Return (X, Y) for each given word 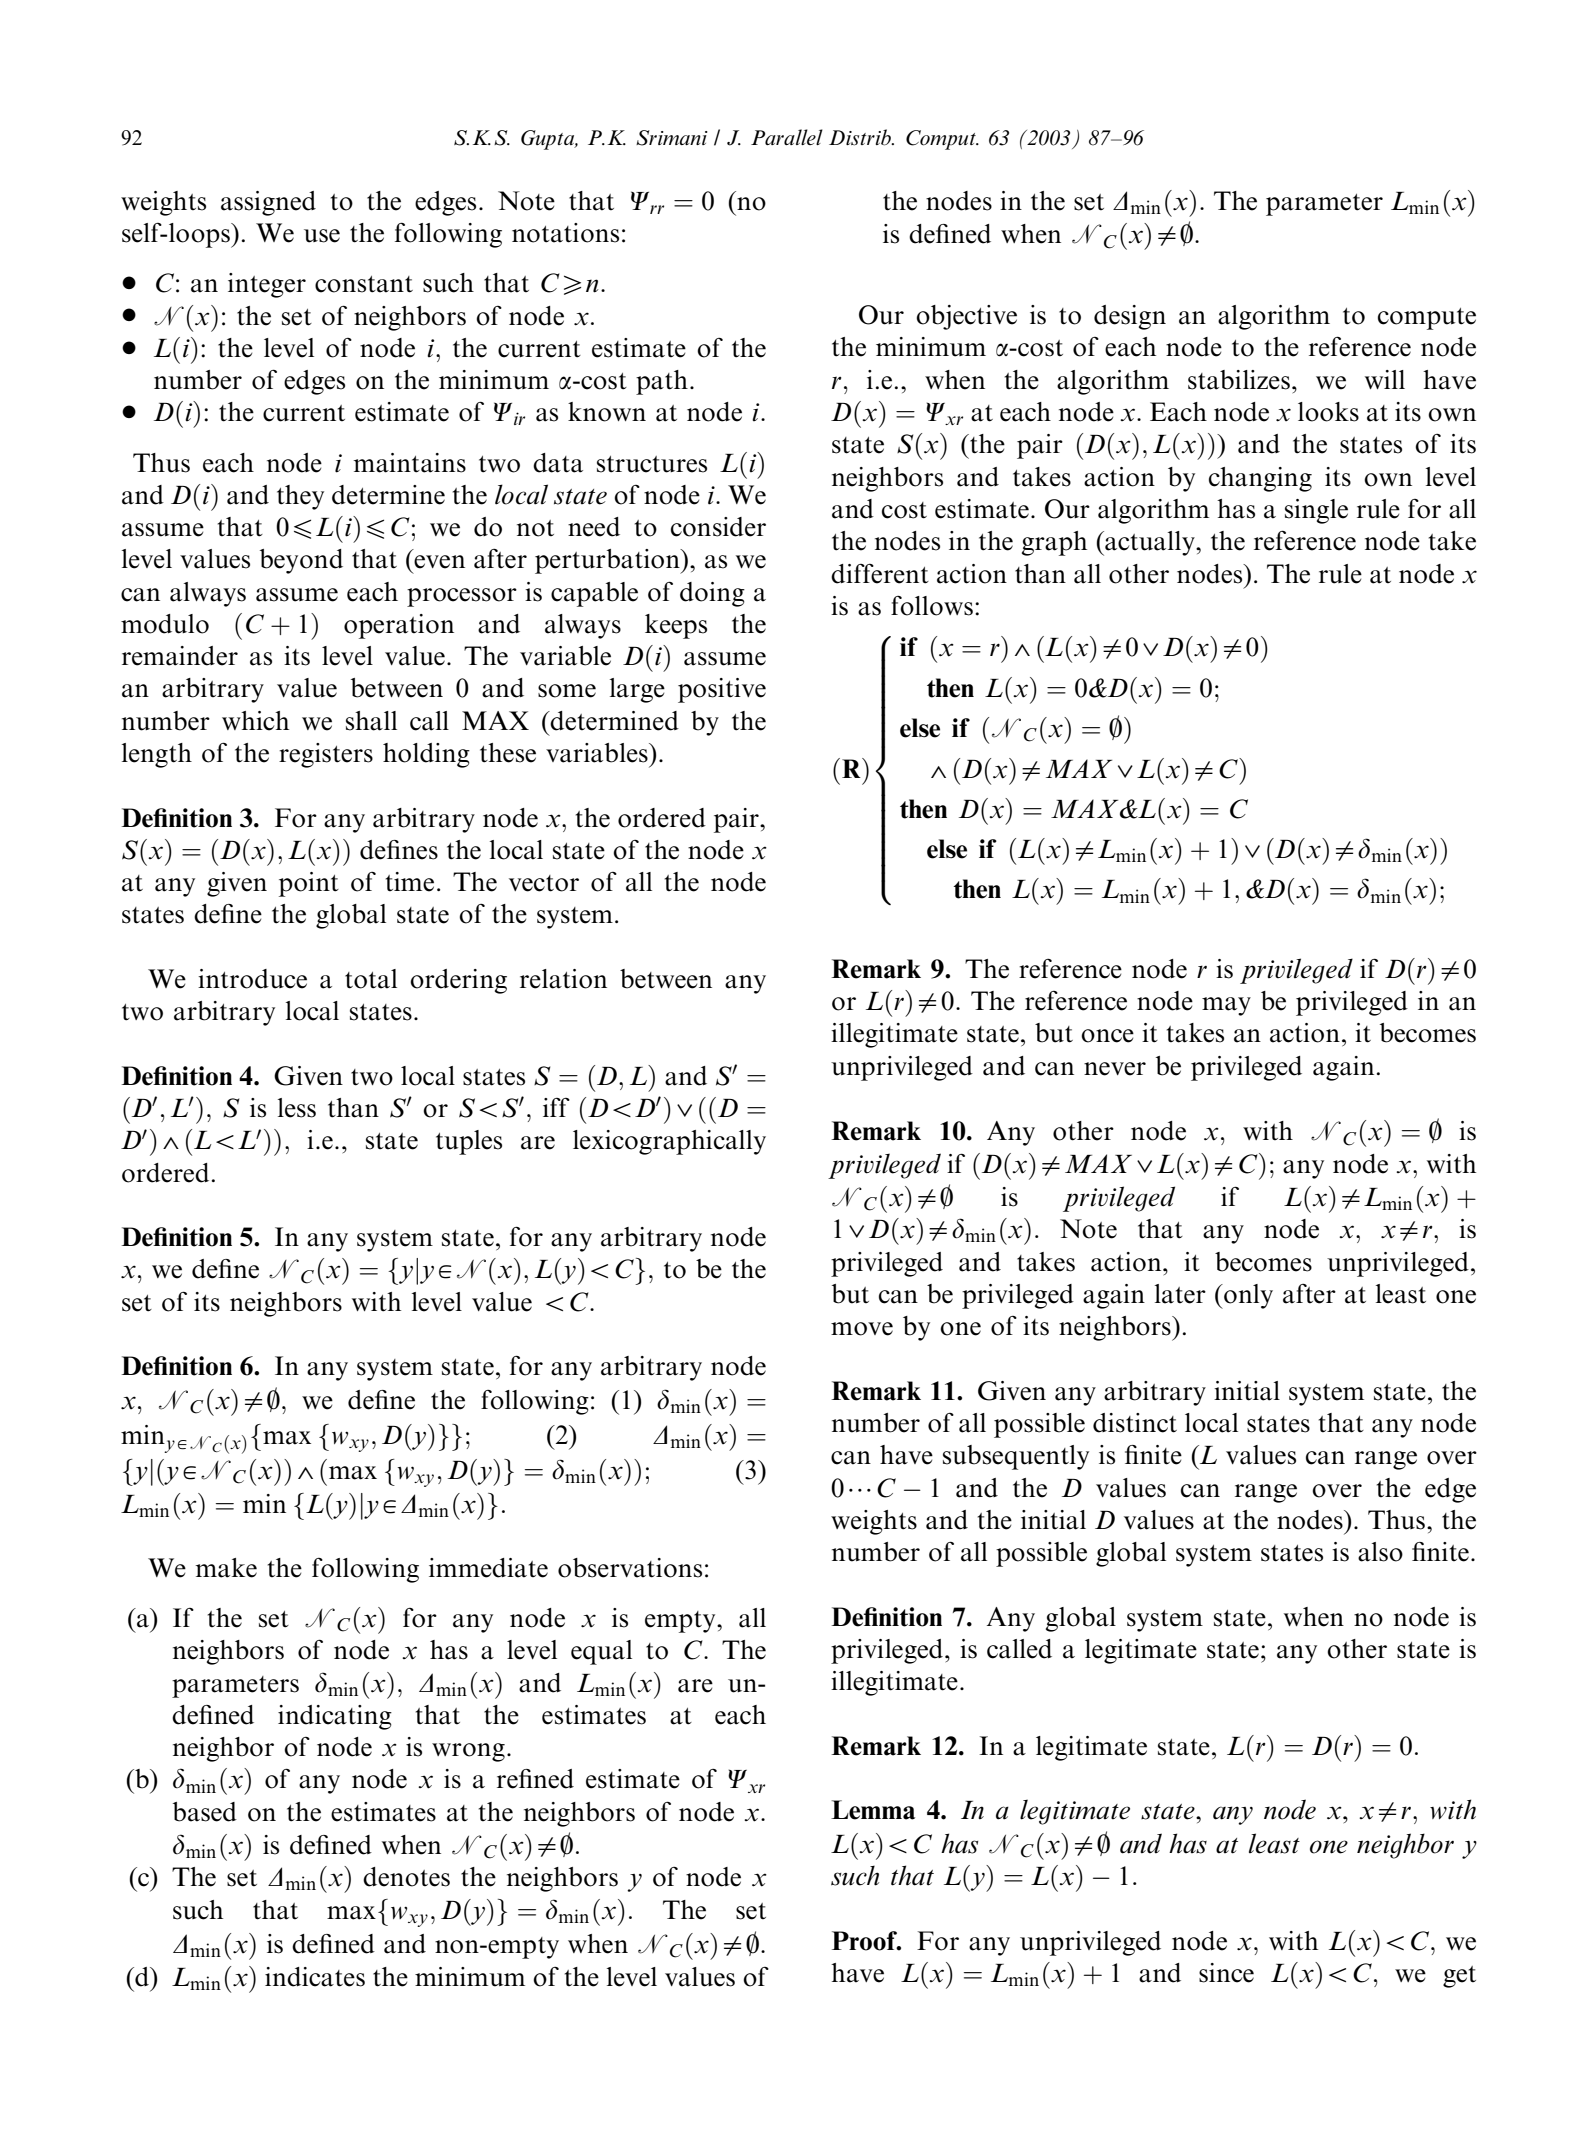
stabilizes (1239, 380)
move (862, 1329)
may (1226, 1006)
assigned (268, 203)
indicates (315, 1977)
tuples (469, 1142)
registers (326, 755)
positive (722, 690)
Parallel (787, 137)
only (1247, 1296)
